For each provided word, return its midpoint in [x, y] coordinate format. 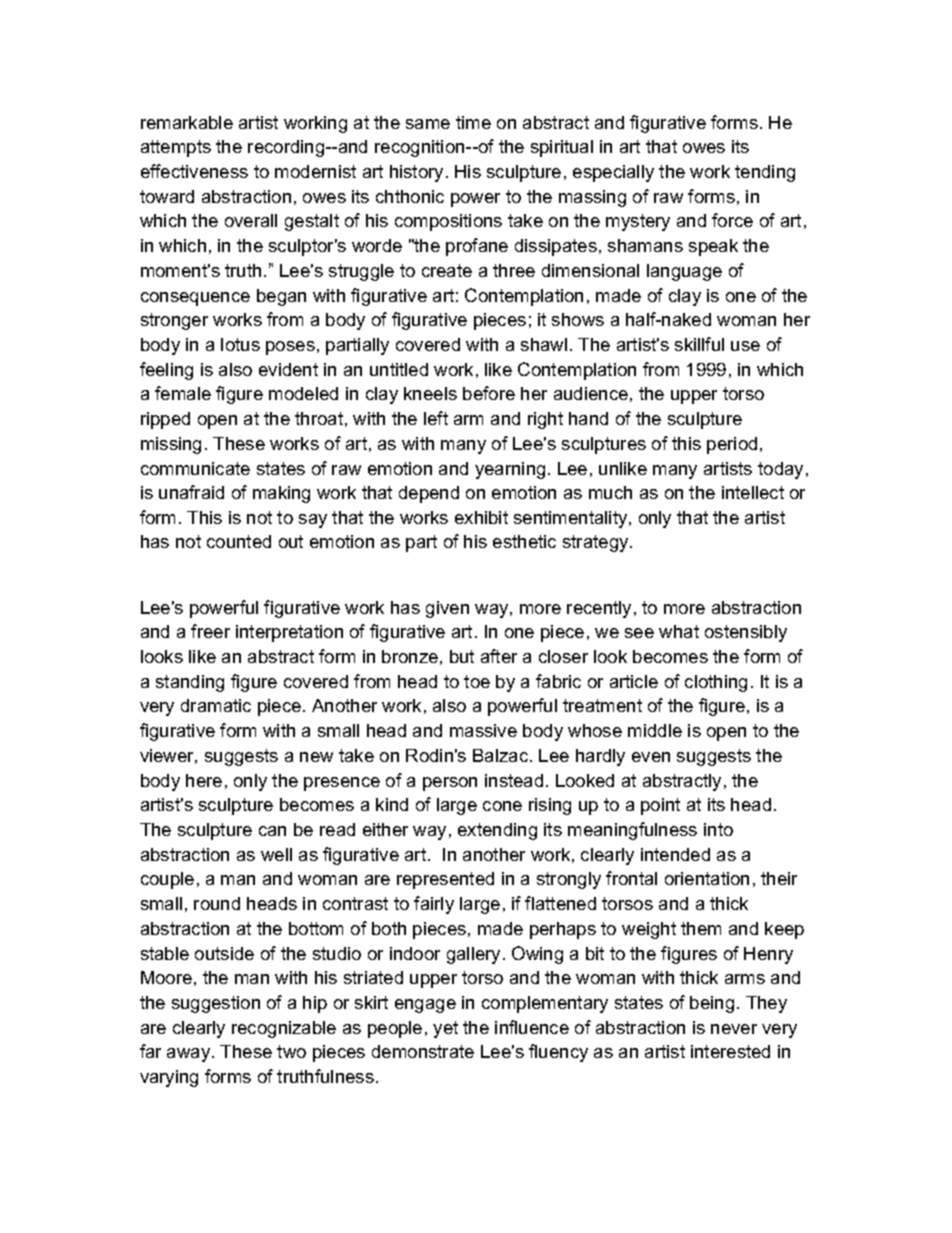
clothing [716, 683]
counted [239, 541]
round [217, 903]
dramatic [216, 705]
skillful [699, 344]
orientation [707, 878]
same [428, 124]
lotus [240, 344]
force [732, 220]
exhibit [481, 517]
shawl [544, 344]
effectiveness [194, 171]
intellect [753, 492]
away [190, 1055]
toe [477, 681]
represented [445, 880]
